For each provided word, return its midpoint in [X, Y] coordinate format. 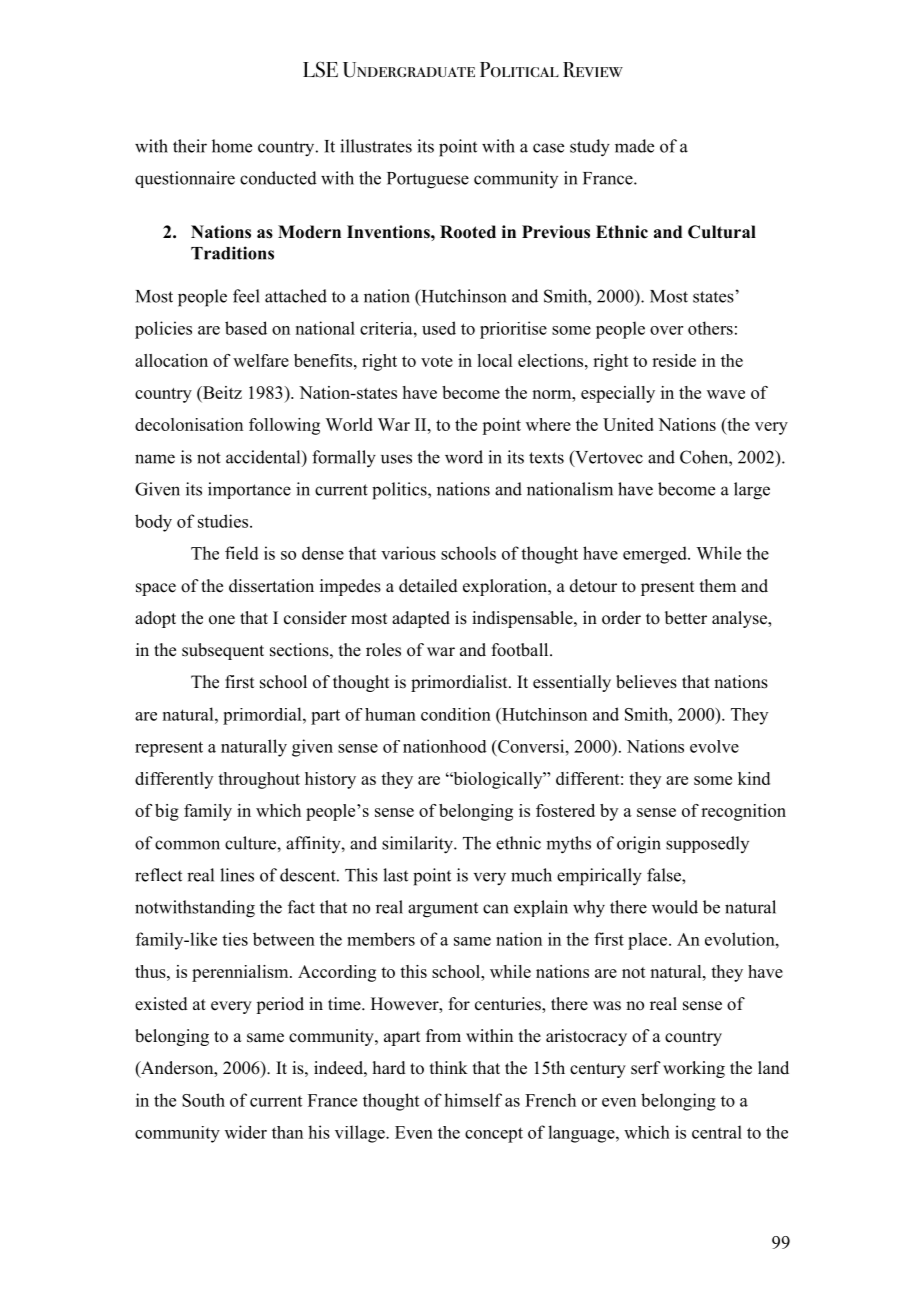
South [203, 1100]
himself [473, 1100]
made [634, 146]
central [717, 1132]
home [232, 146]
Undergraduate [409, 70]
